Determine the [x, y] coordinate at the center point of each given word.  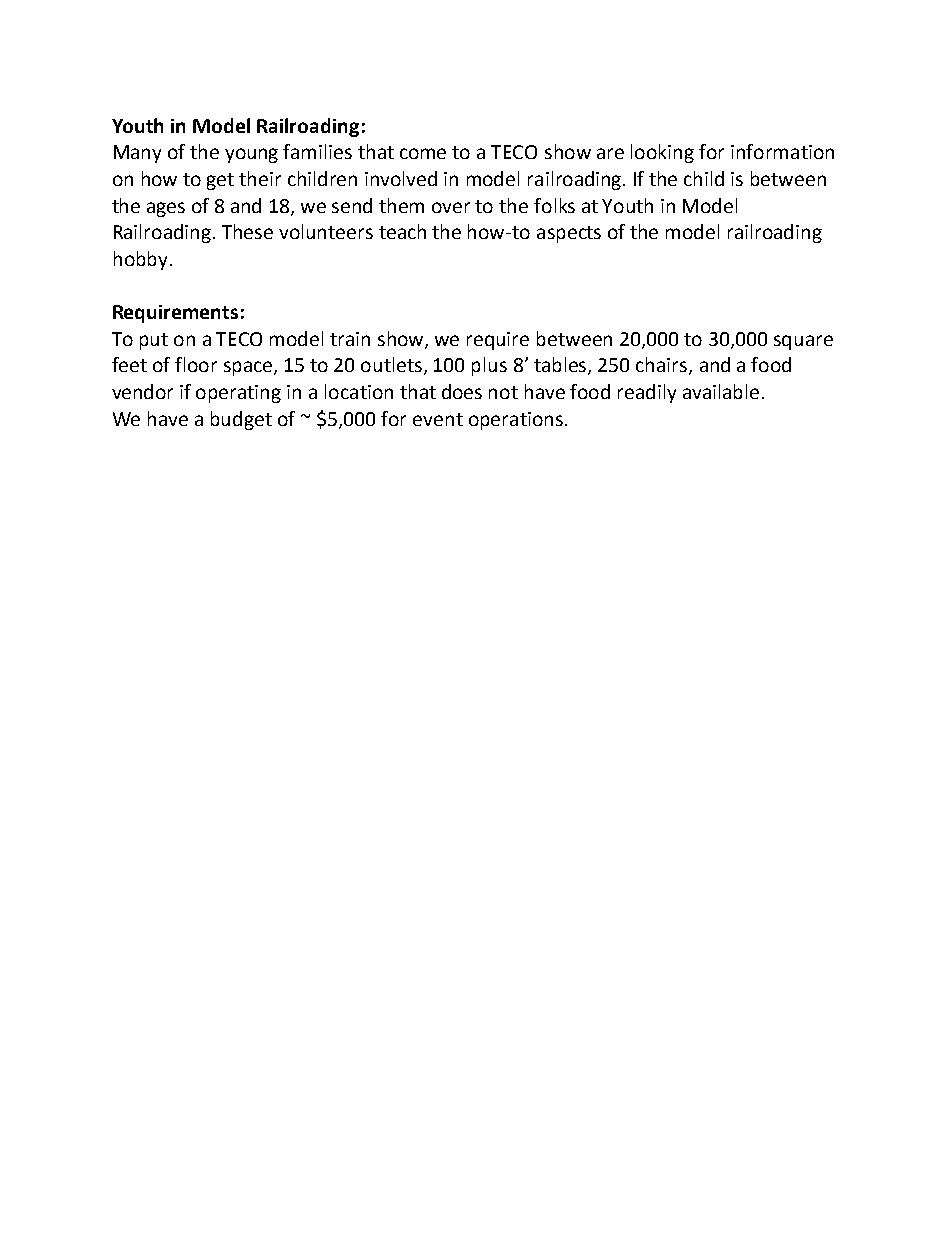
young [251, 155]
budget [241, 420]
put [154, 341]
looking [662, 153]
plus [489, 366]
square [803, 342]
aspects [569, 234]
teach [402, 231]
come [423, 153]
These [247, 231]
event [438, 419]
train [350, 339]
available [721, 391]
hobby [140, 260]
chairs [663, 366]
